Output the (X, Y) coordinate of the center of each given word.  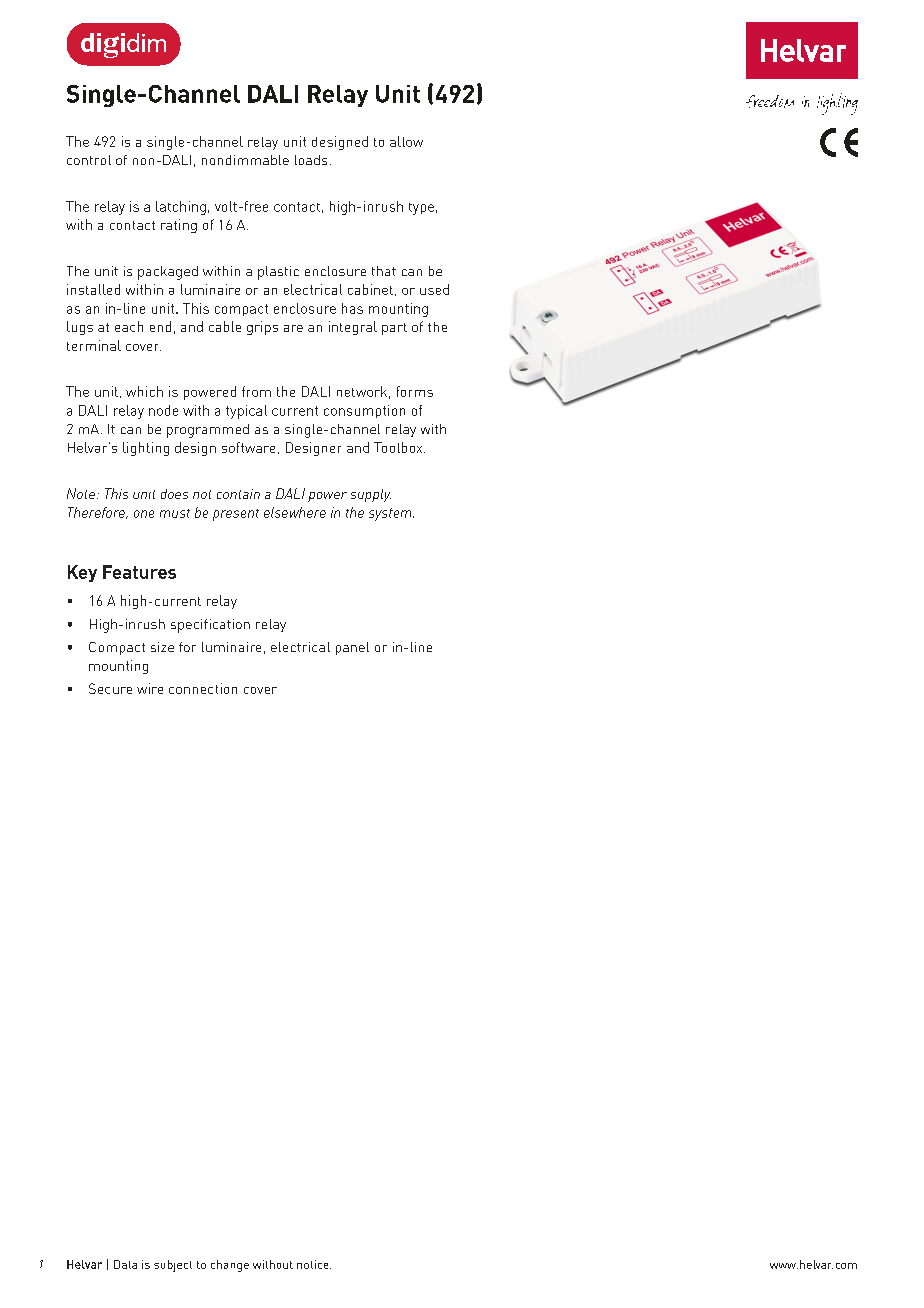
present (236, 515)
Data (125, 1264)
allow (406, 141)
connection (203, 688)
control (89, 160)
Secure (110, 688)
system (391, 514)
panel (352, 648)
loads (311, 160)
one (144, 514)
